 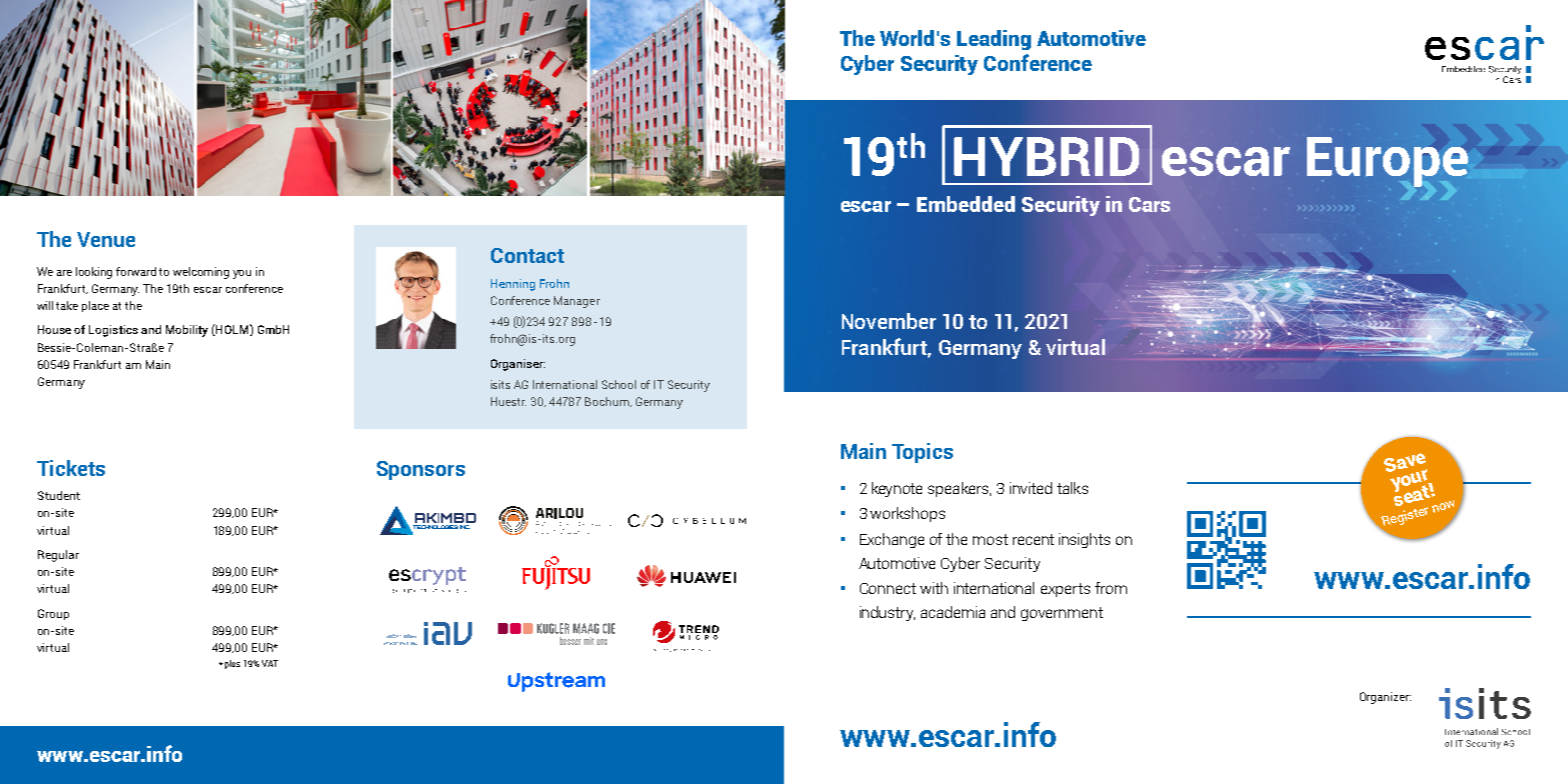 I want to click on Leading, so click(x=994, y=40).
